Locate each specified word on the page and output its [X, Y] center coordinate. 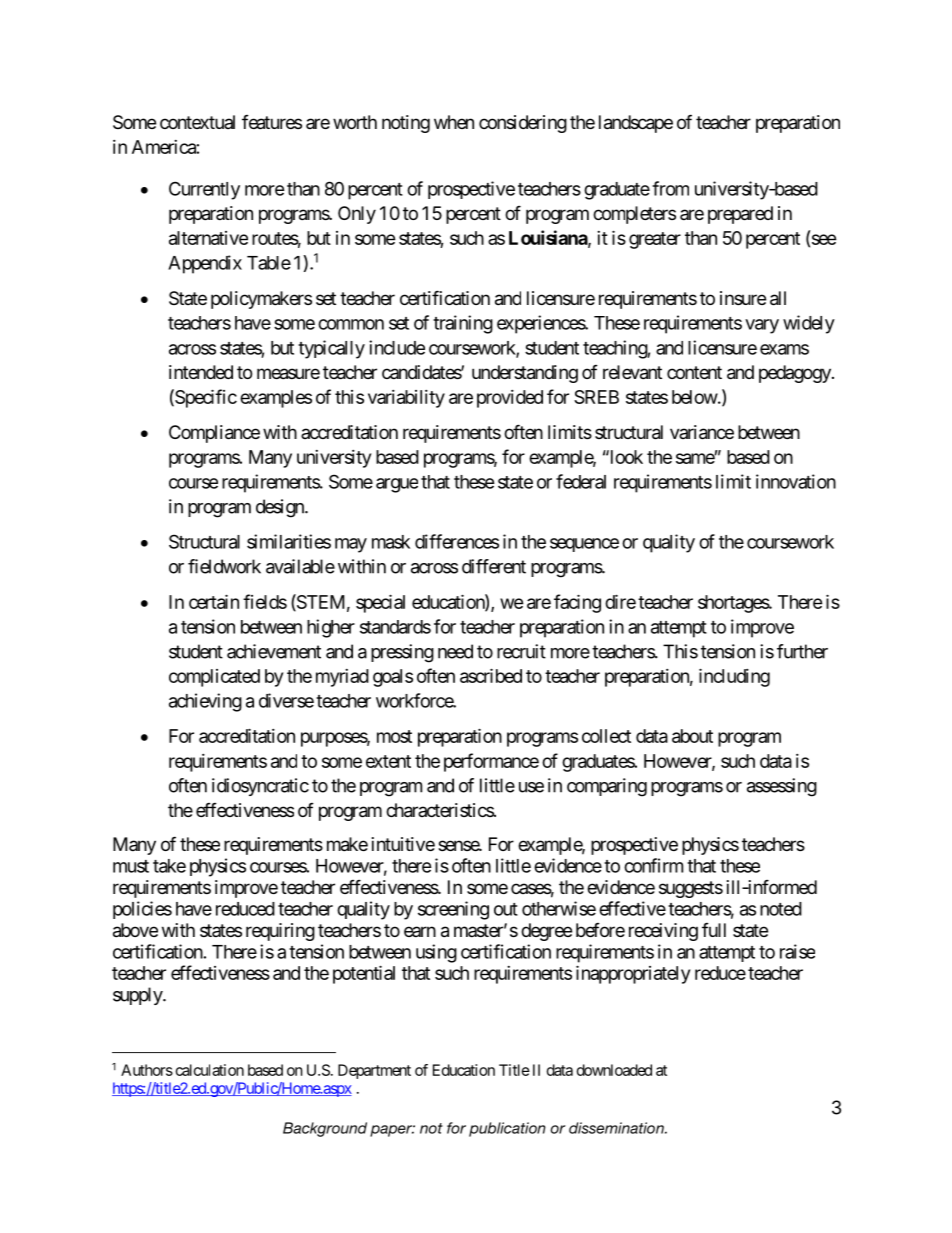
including [734, 677]
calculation [210, 1070]
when [454, 122]
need [455, 651]
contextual [197, 122]
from [670, 188]
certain [214, 601]
